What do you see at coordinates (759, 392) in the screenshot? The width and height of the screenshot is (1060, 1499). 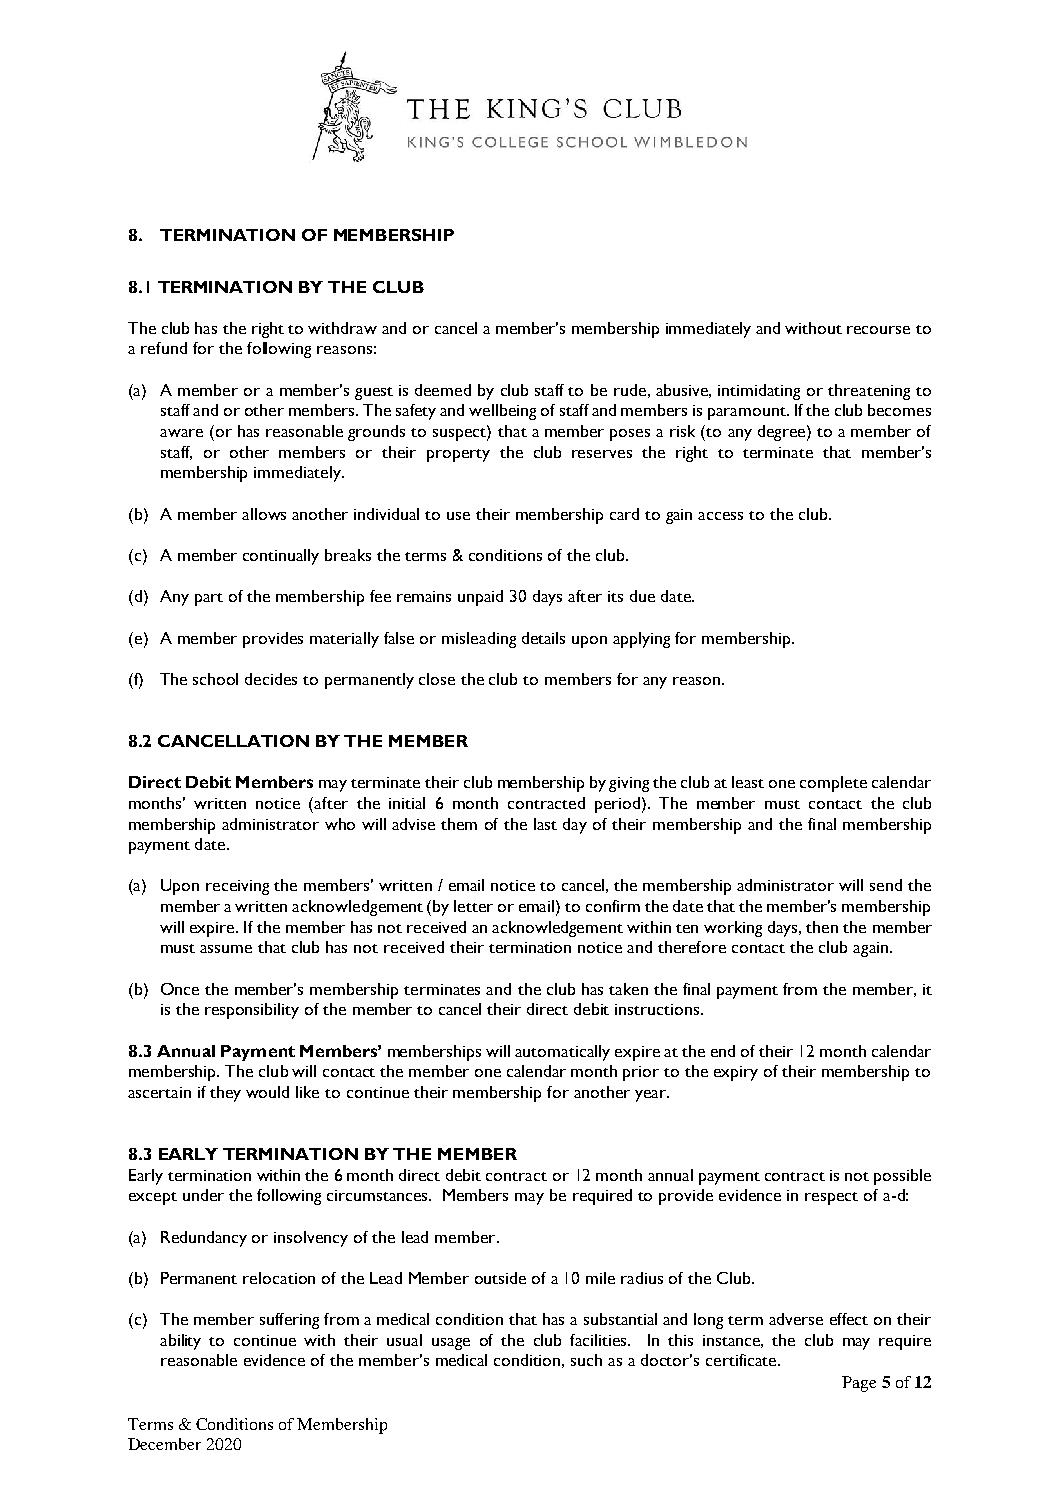 I see `intimidating` at bounding box center [759, 392].
